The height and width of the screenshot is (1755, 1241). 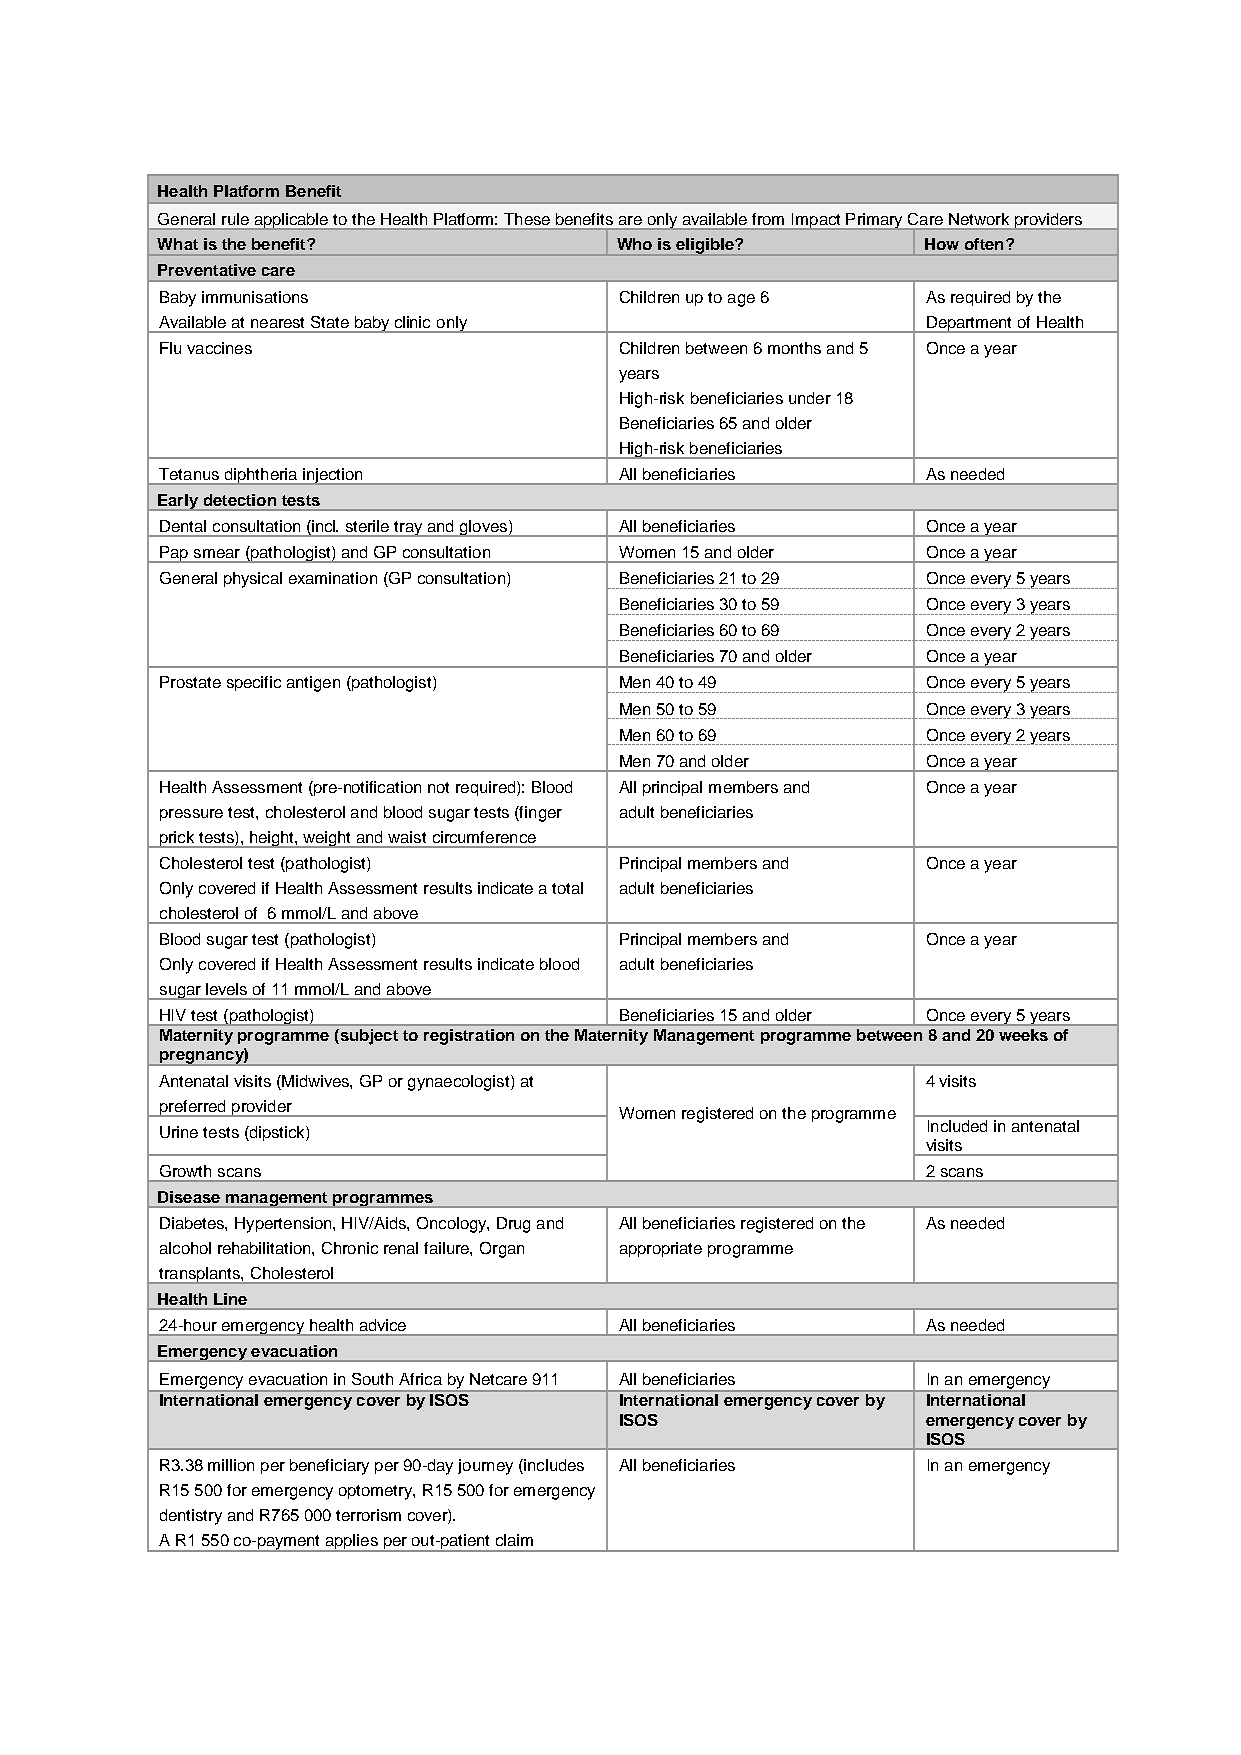 What do you see at coordinates (328, 839) in the screenshot?
I see `weight` at bounding box center [328, 839].
